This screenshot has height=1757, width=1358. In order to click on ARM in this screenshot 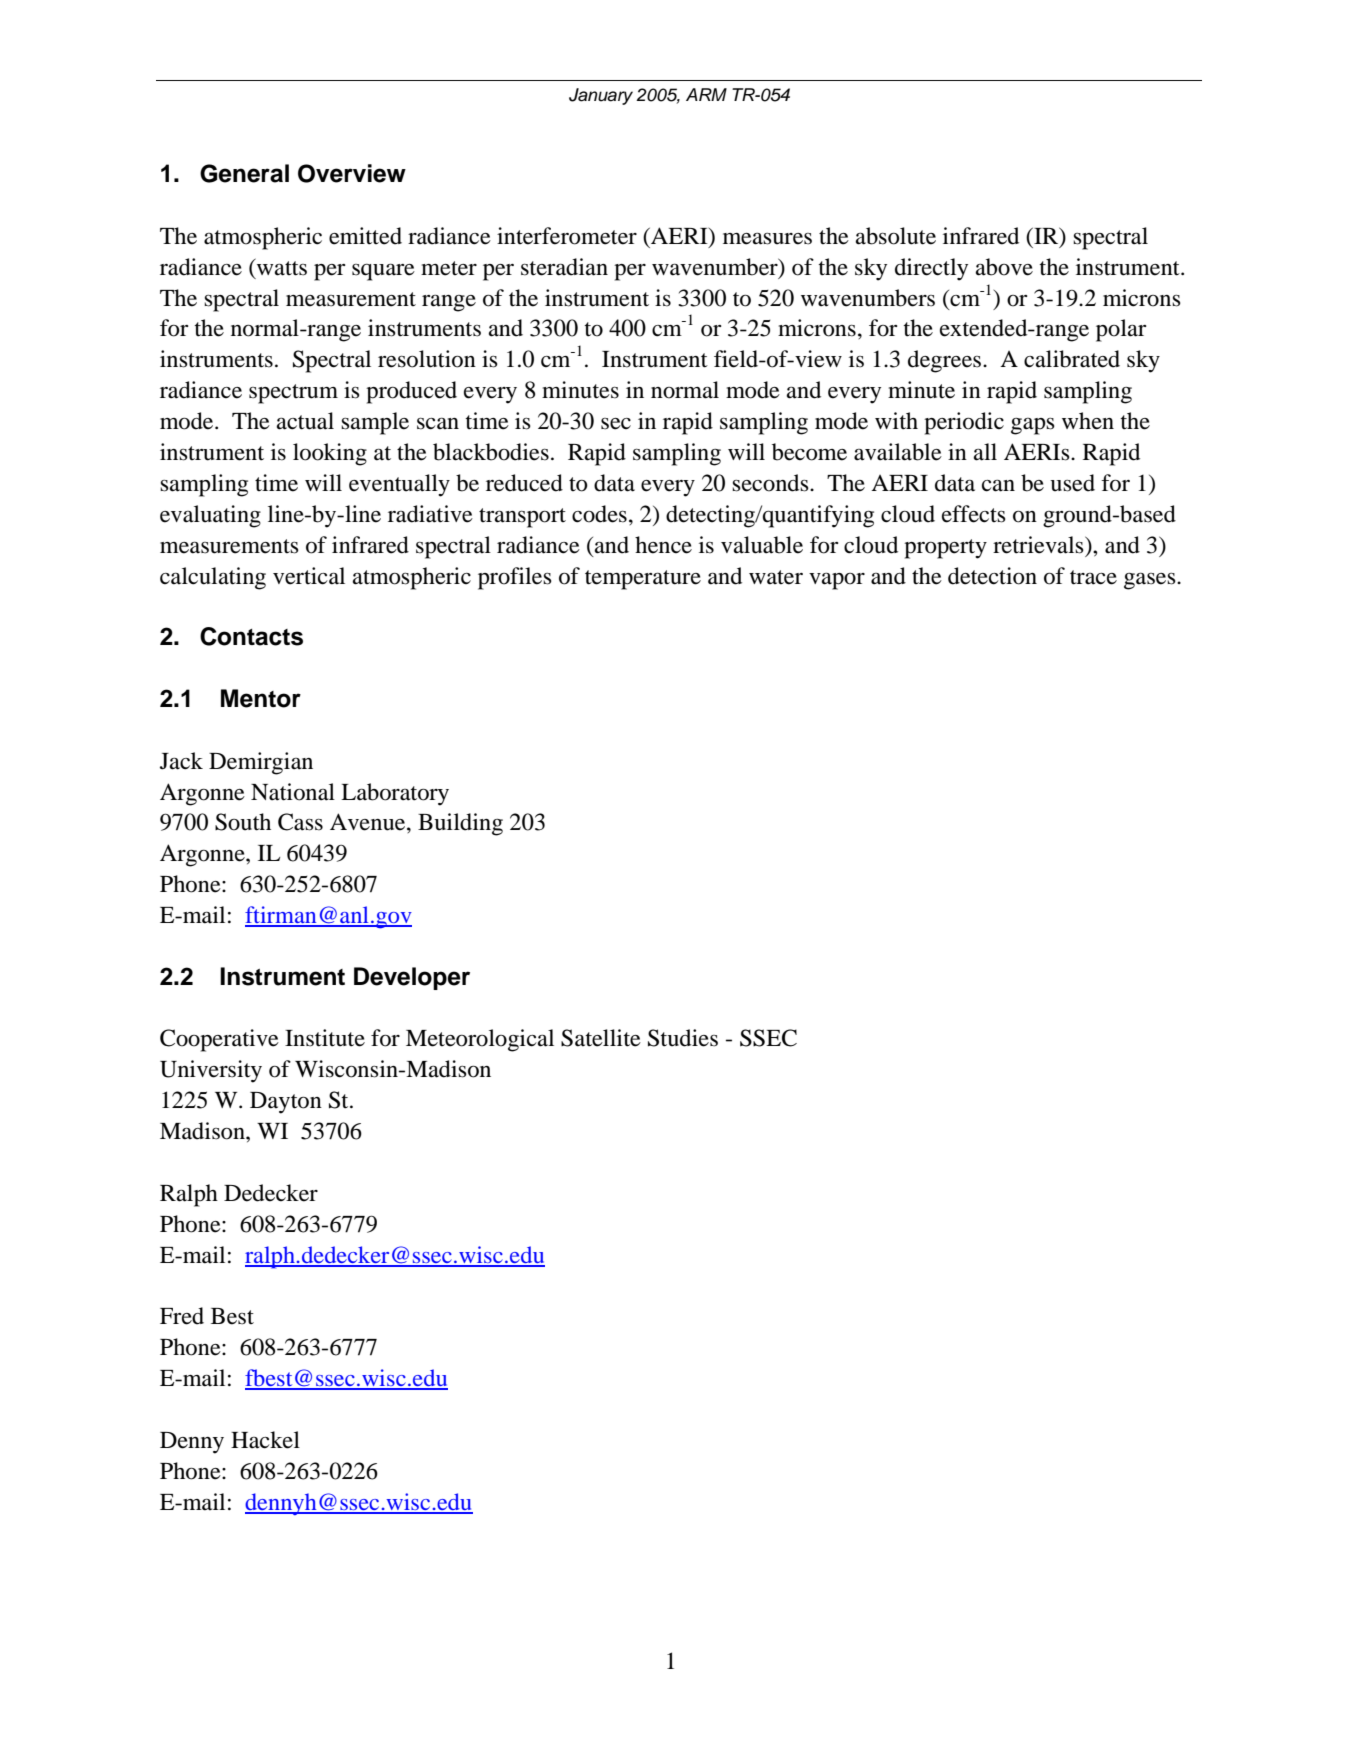, I will do `click(706, 94)`.
